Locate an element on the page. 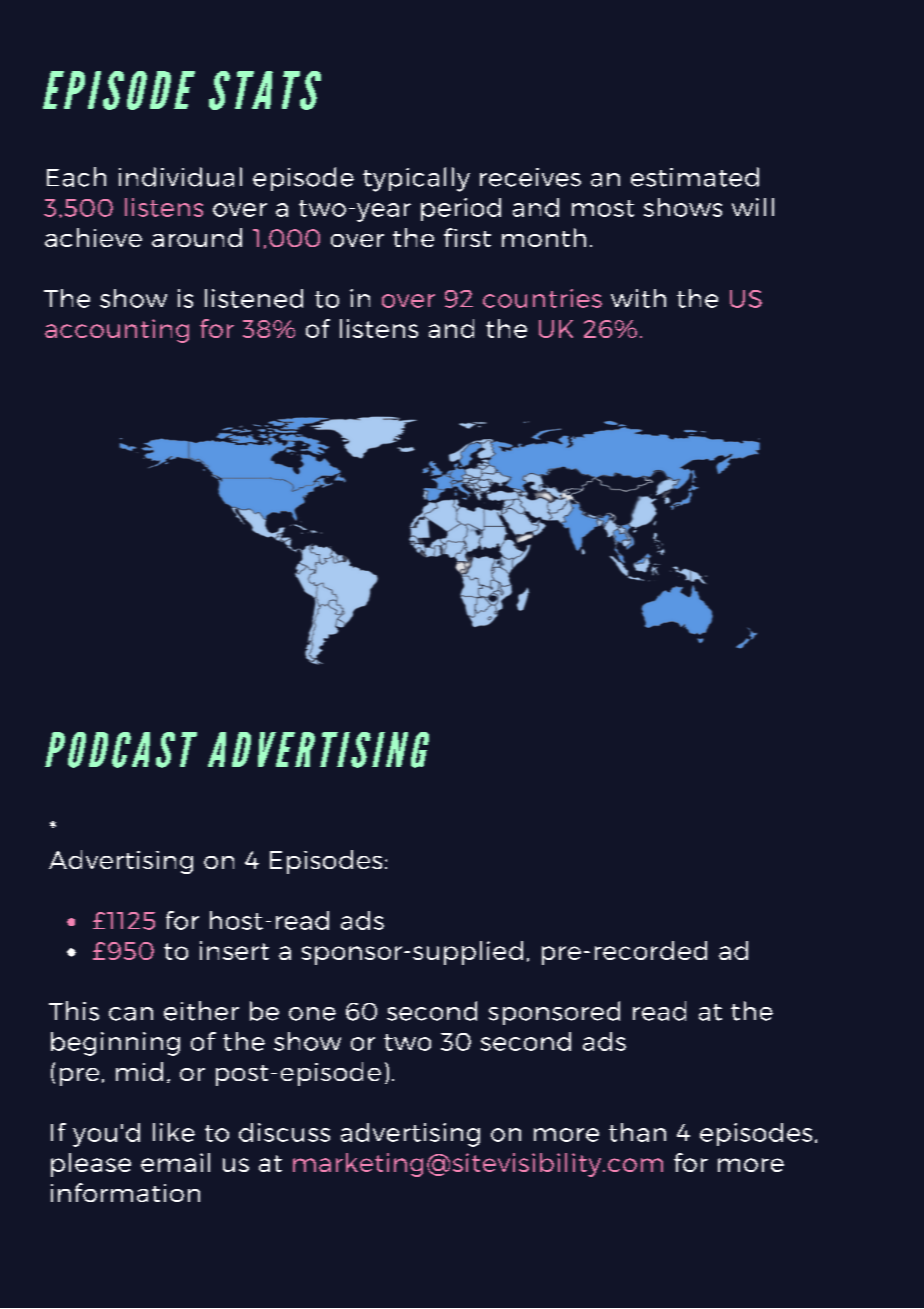  typically is located at coordinates (416, 179).
